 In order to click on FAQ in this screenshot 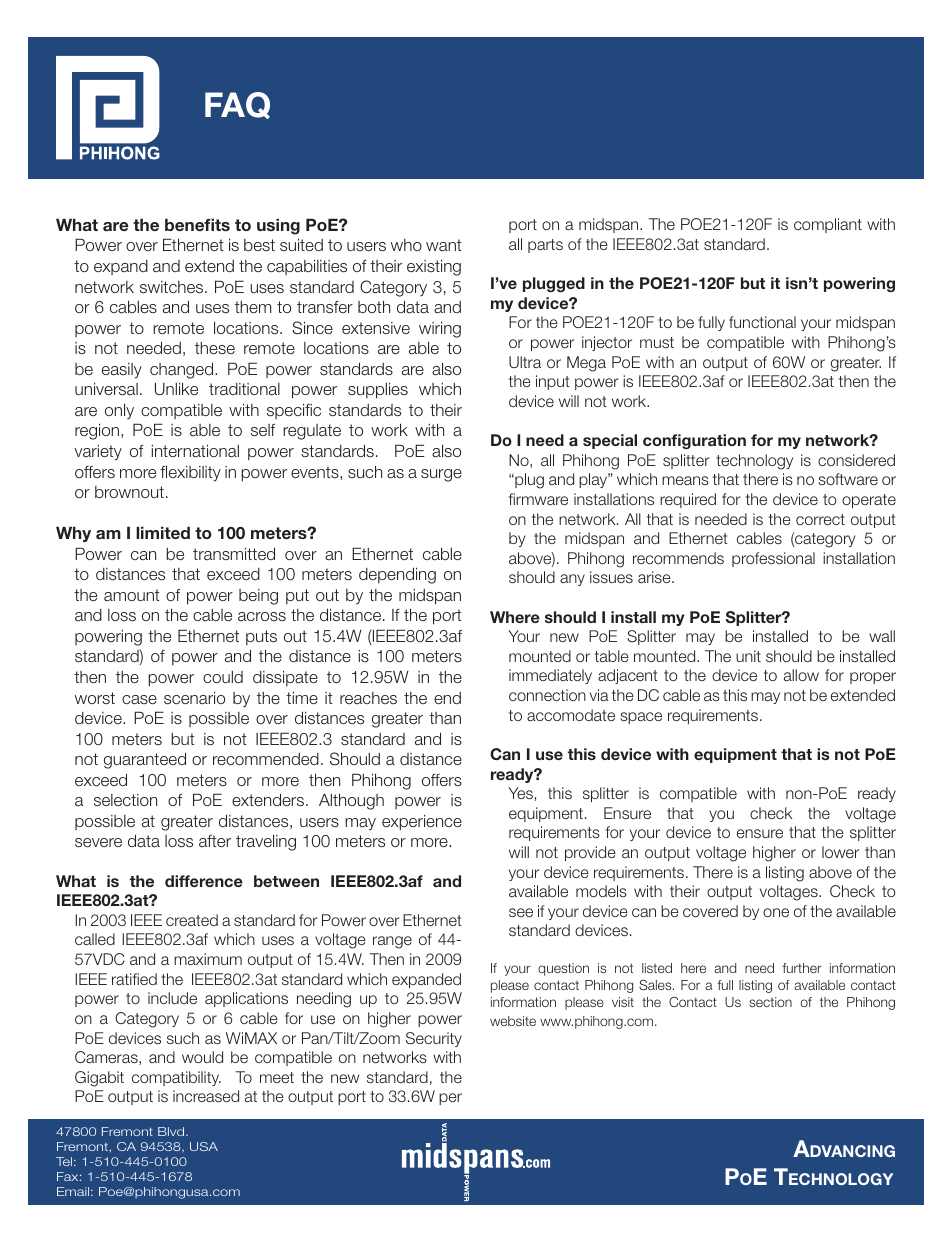, I will do `click(237, 105)`.
